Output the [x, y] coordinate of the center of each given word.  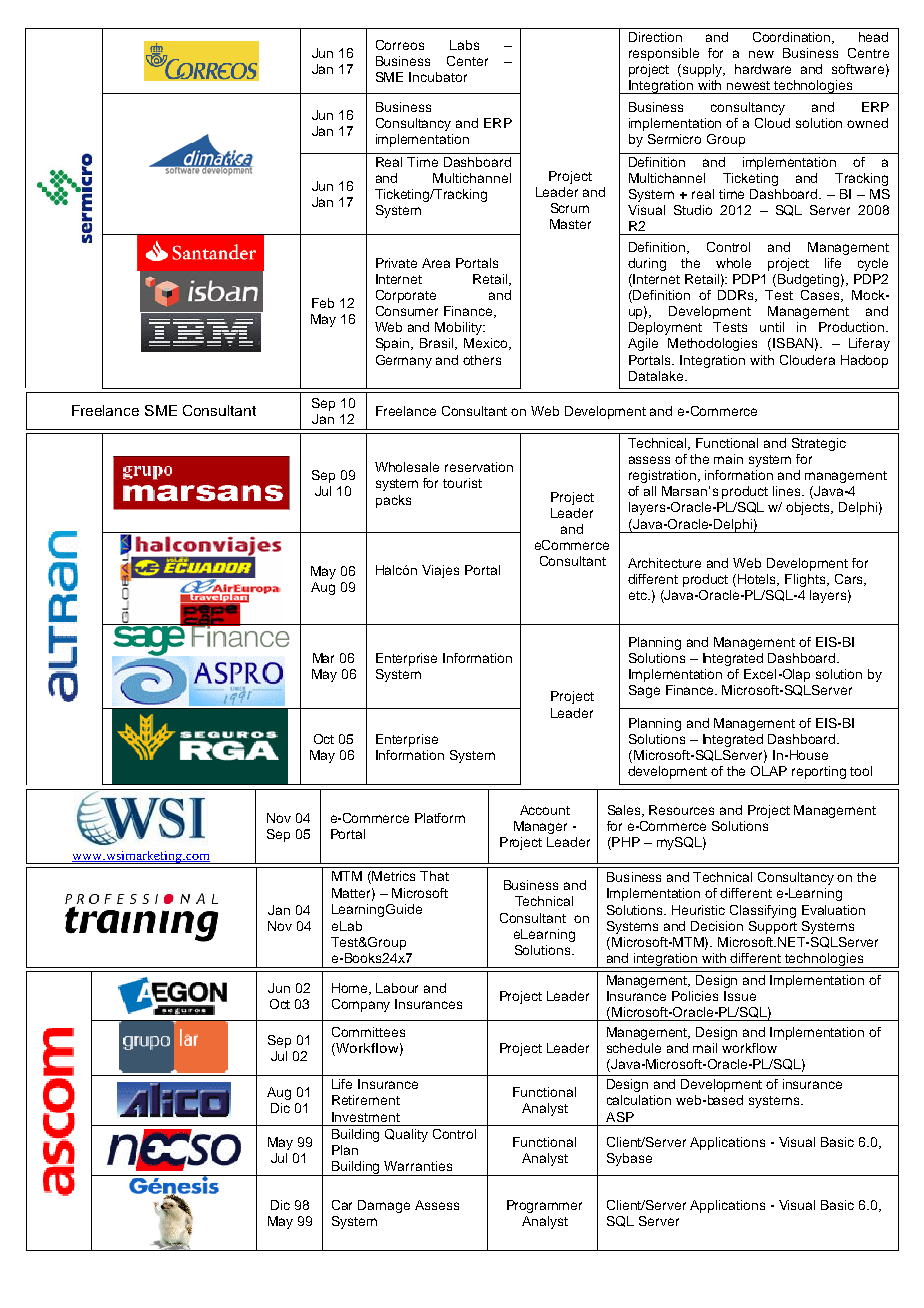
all [650, 491]
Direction [655, 37]
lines [788, 491]
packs [393, 501]
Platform [440, 818]
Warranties [418, 1166]
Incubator [438, 77]
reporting [819, 772]
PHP [625, 843]
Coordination [793, 38]
